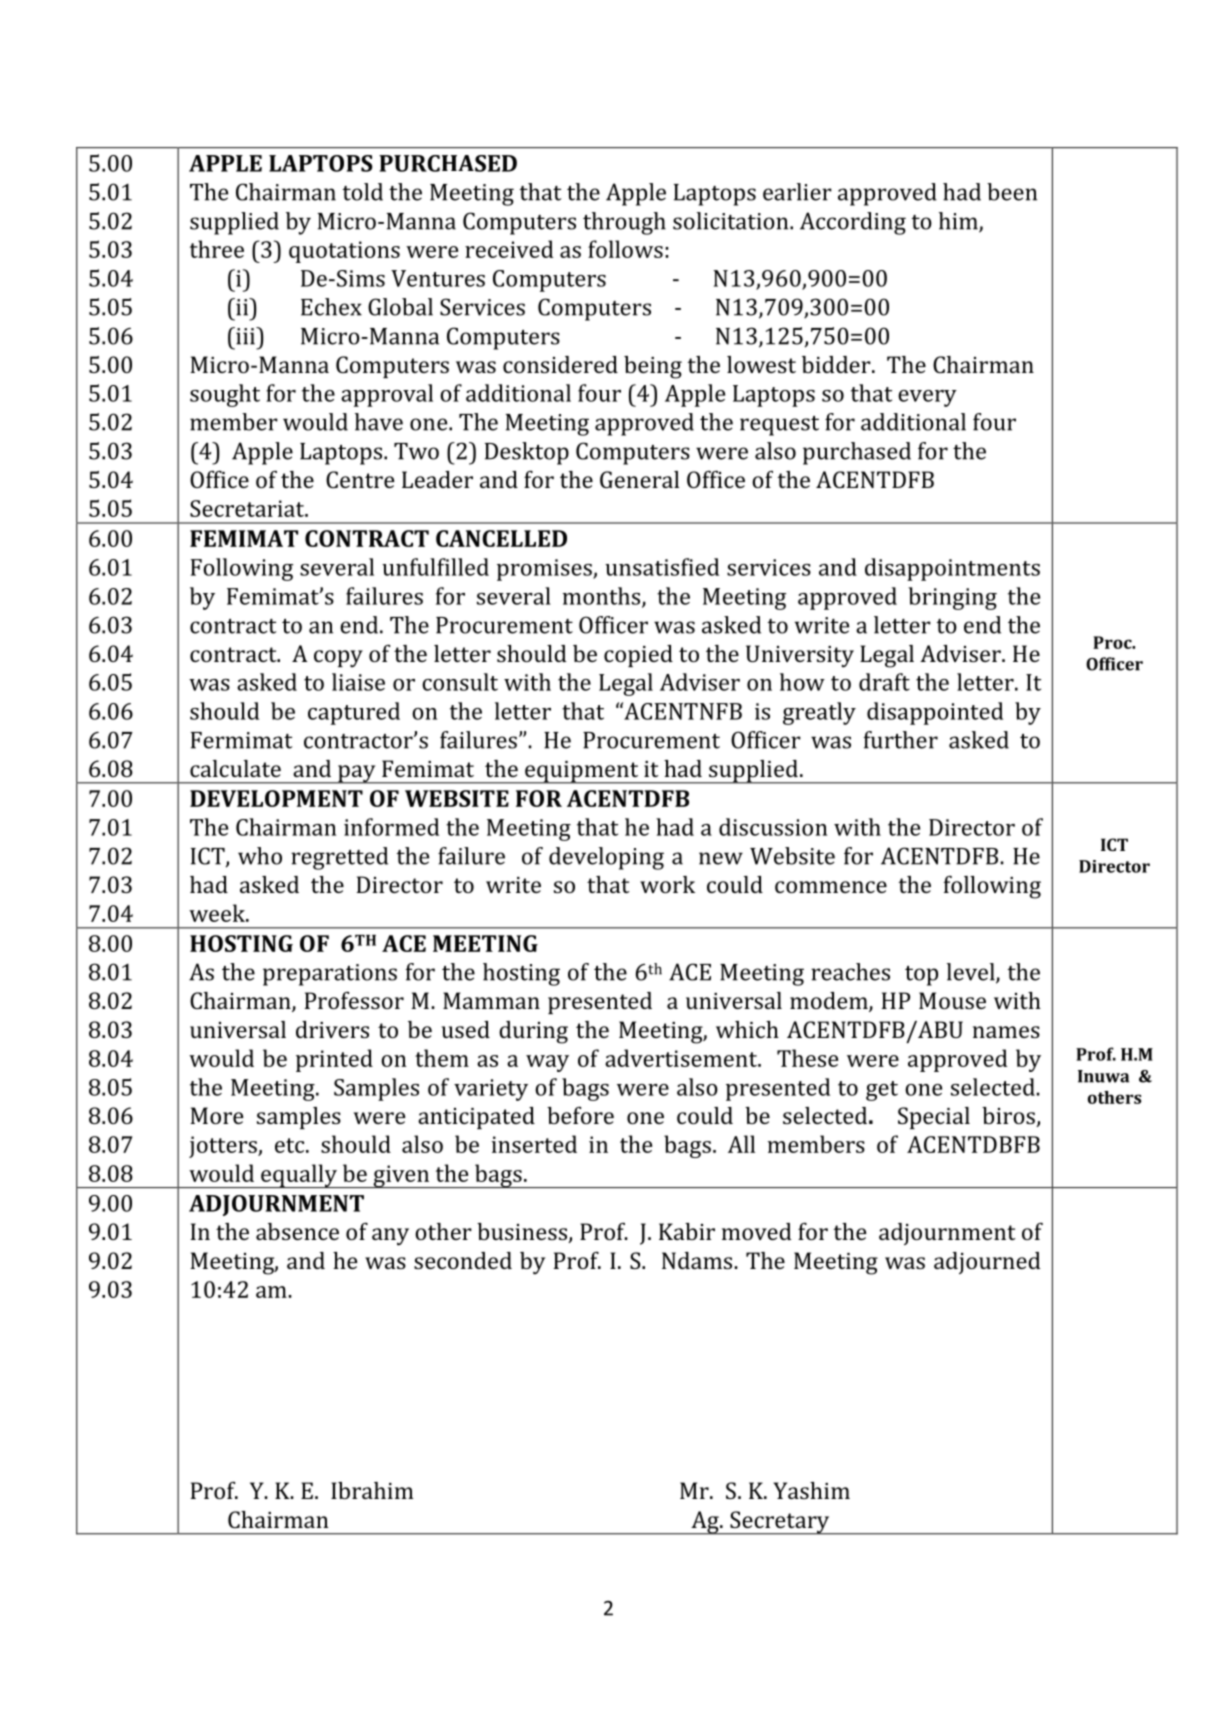  What do you see at coordinates (339, 858) in the document?
I see `regretted` at bounding box center [339, 858].
